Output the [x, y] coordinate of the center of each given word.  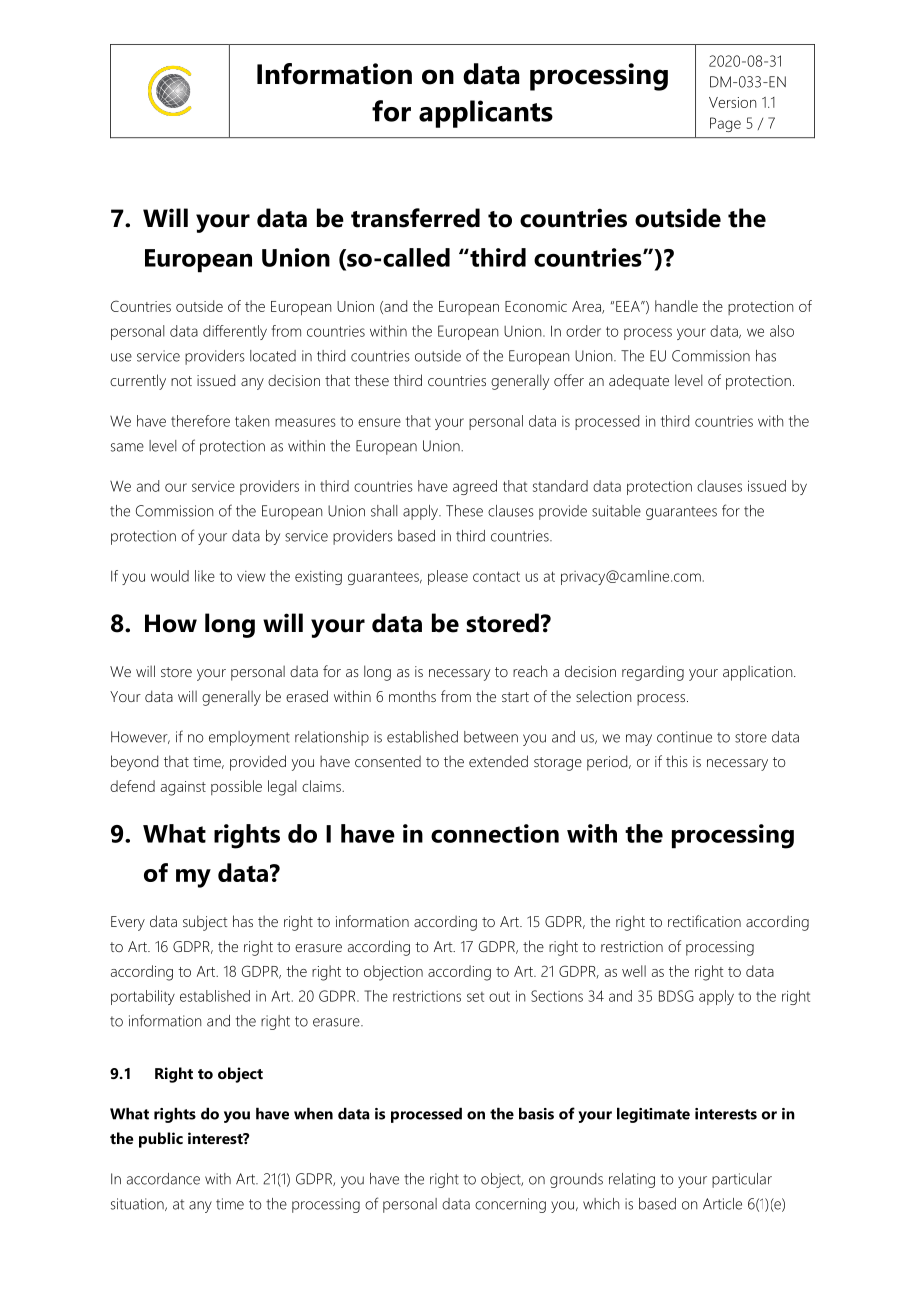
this [677, 761]
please [448, 577]
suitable [616, 511]
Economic [536, 306]
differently [235, 332]
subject [205, 923]
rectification [704, 921]
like [205, 576]
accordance [163, 1179]
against [183, 788]
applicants [486, 114]
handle [676, 306]
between [491, 737]
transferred [415, 218]
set [475, 997]
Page [725, 124]
